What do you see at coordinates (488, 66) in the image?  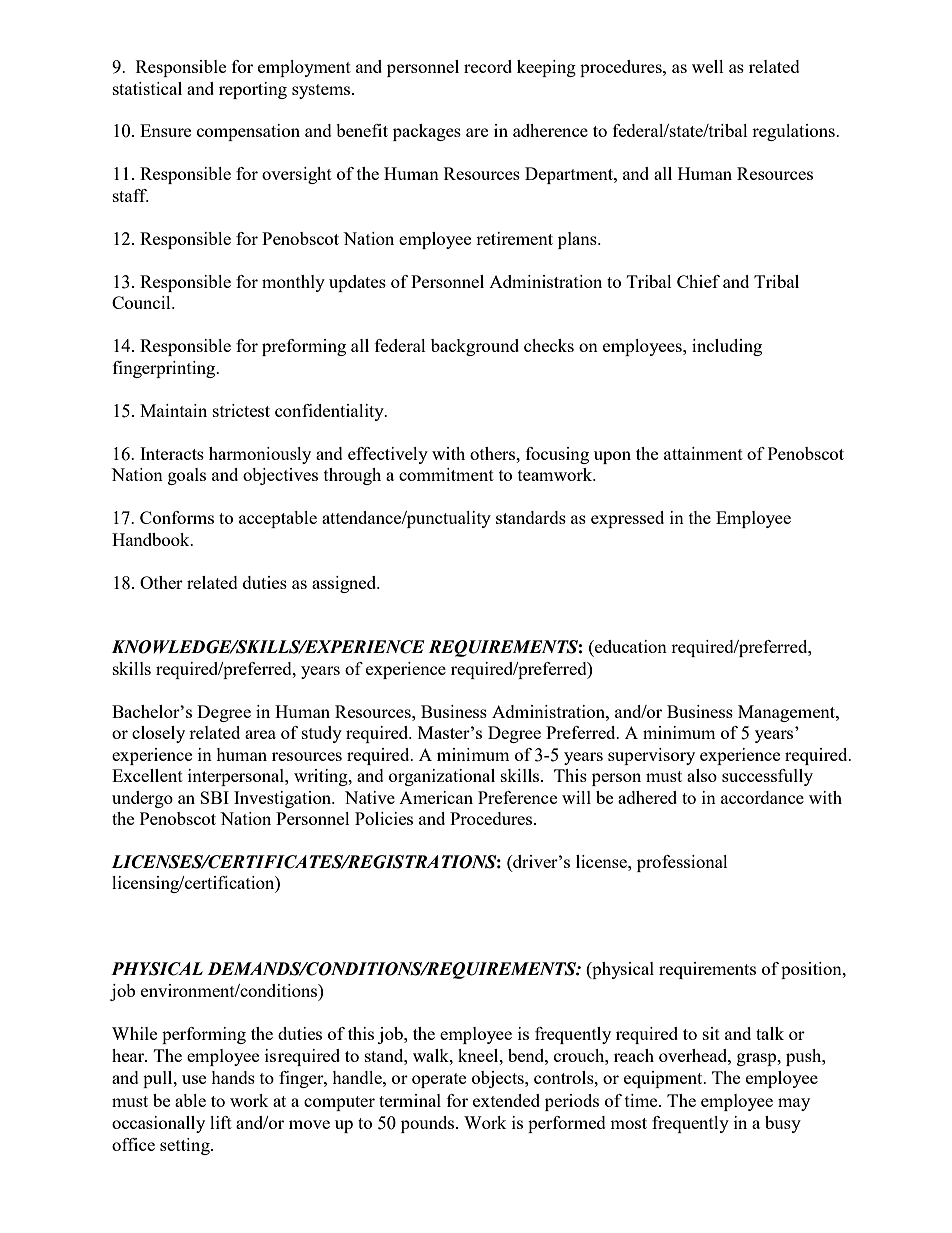 I see `record` at bounding box center [488, 66].
